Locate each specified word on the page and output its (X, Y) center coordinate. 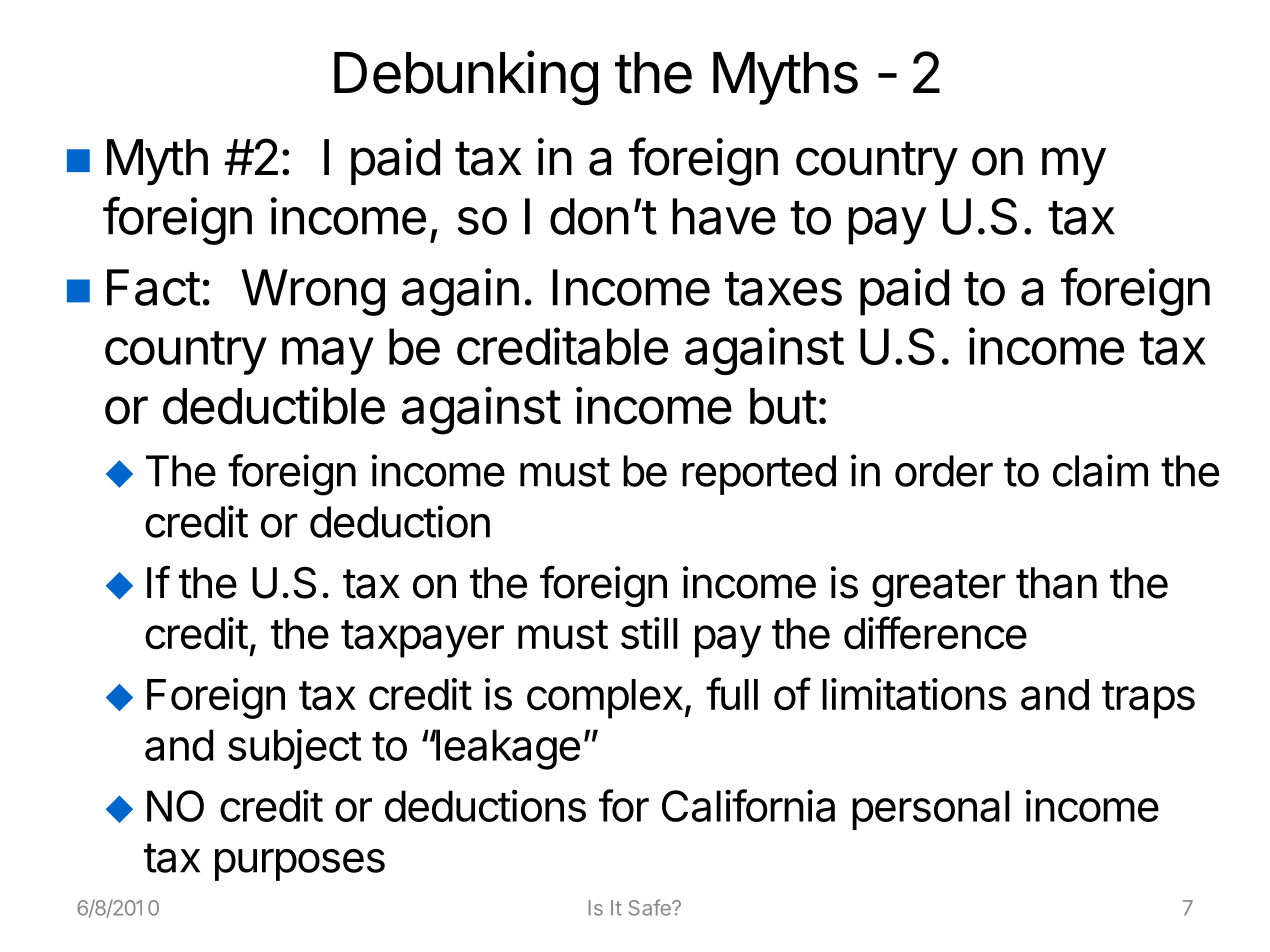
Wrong (313, 292)
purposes (300, 865)
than (1056, 583)
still (649, 633)
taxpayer (422, 639)
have (724, 216)
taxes (783, 289)
